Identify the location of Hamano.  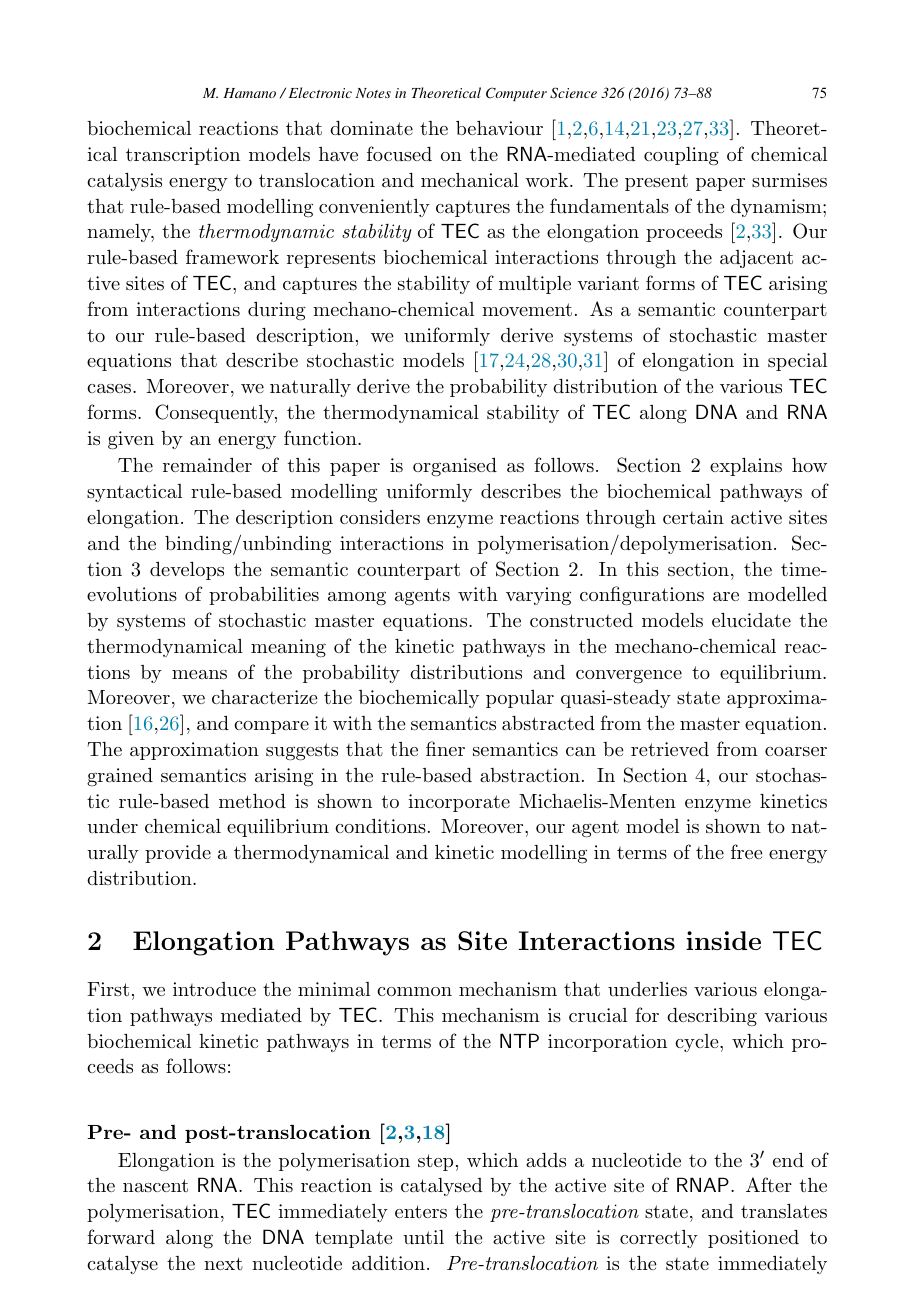
(249, 93).
